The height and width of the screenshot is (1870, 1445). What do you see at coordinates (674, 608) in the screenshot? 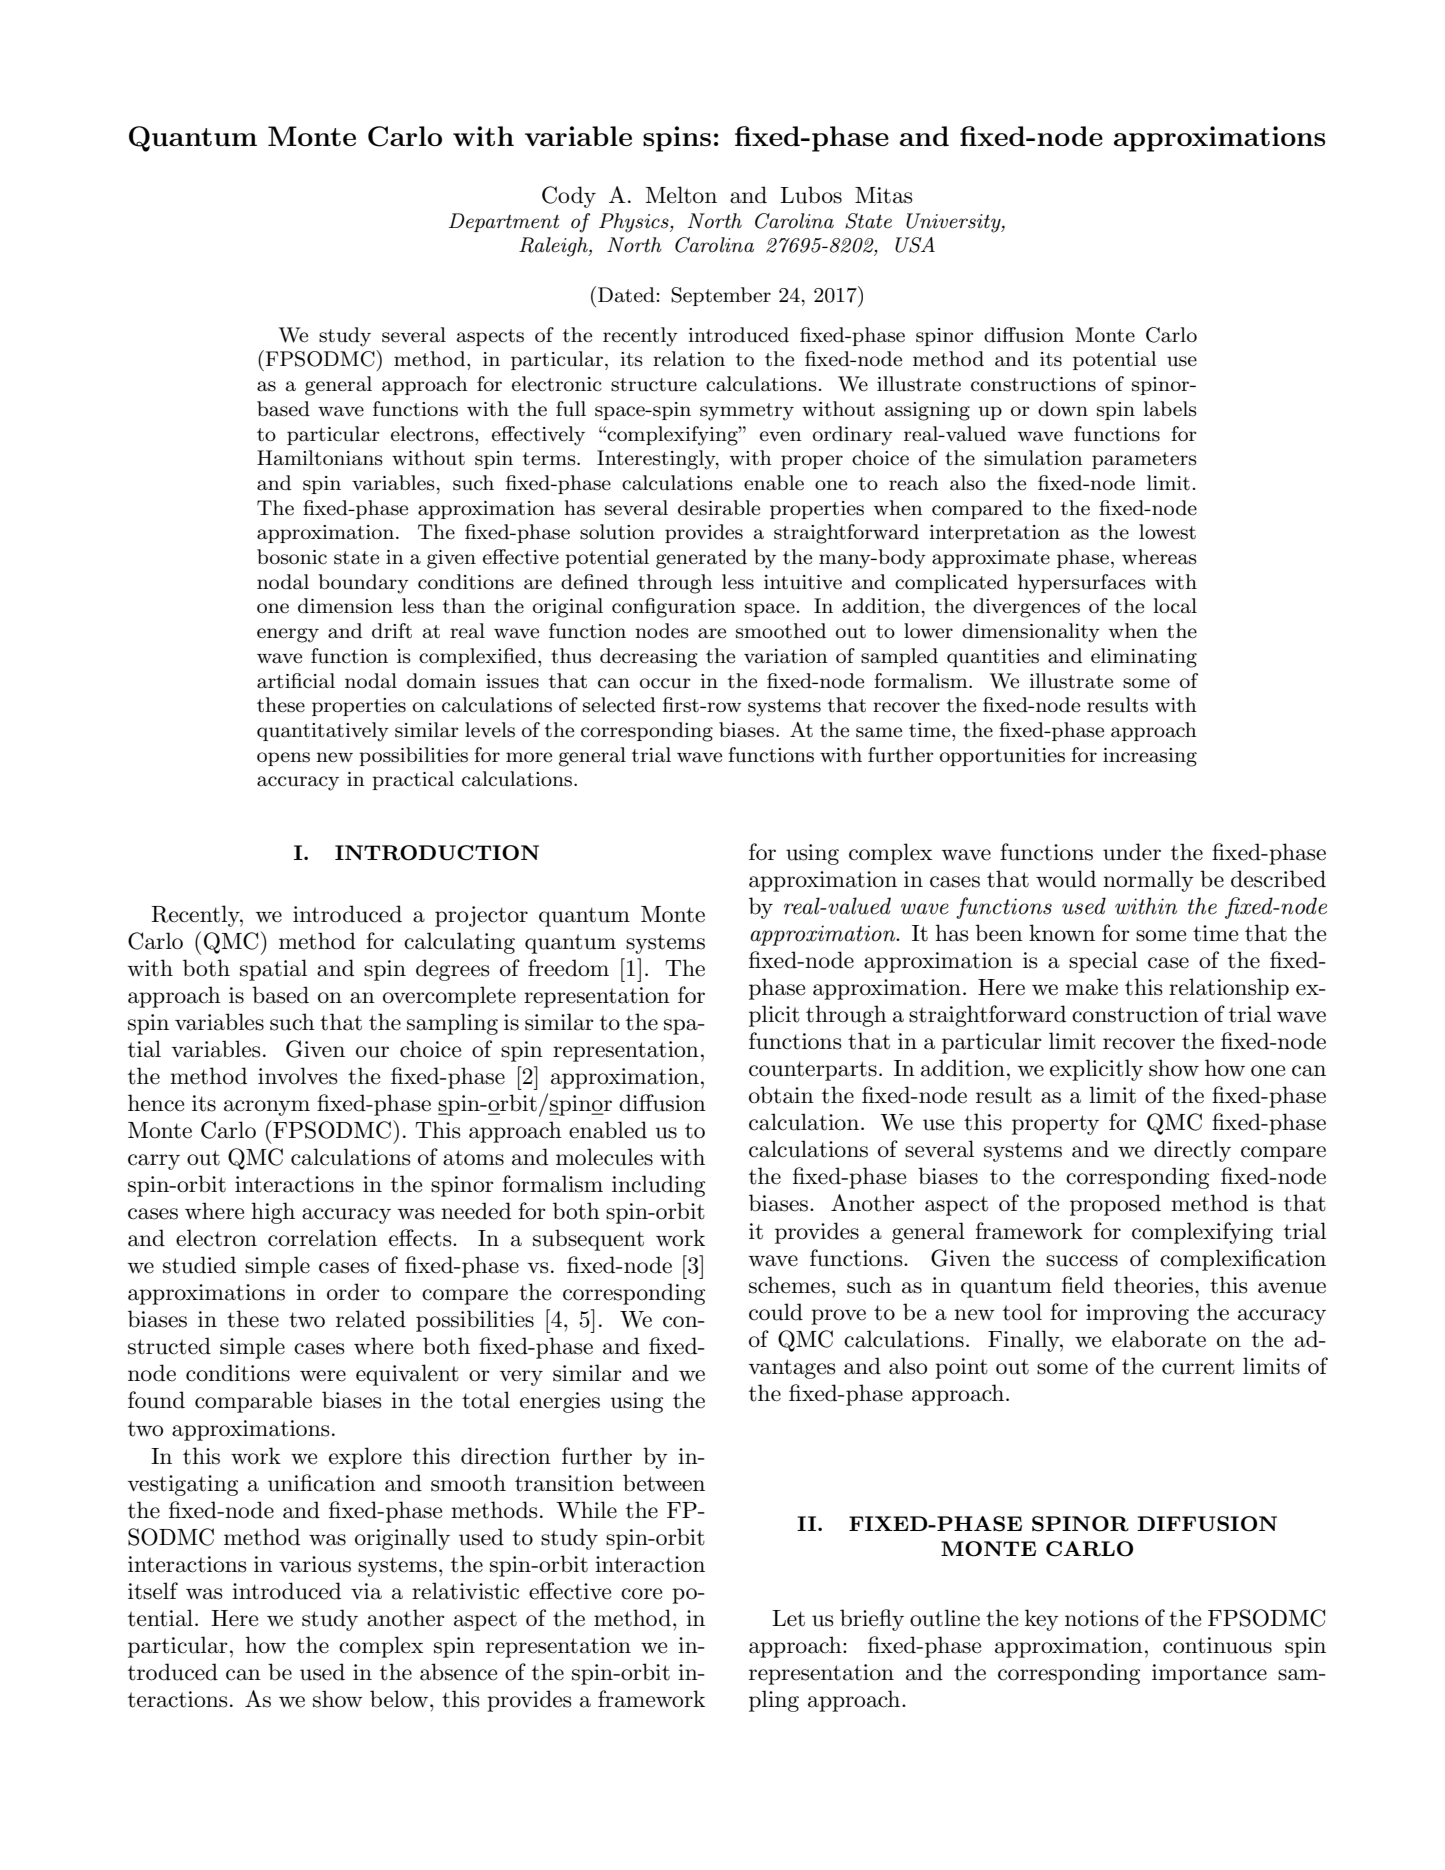
I see `configuration` at bounding box center [674, 608].
